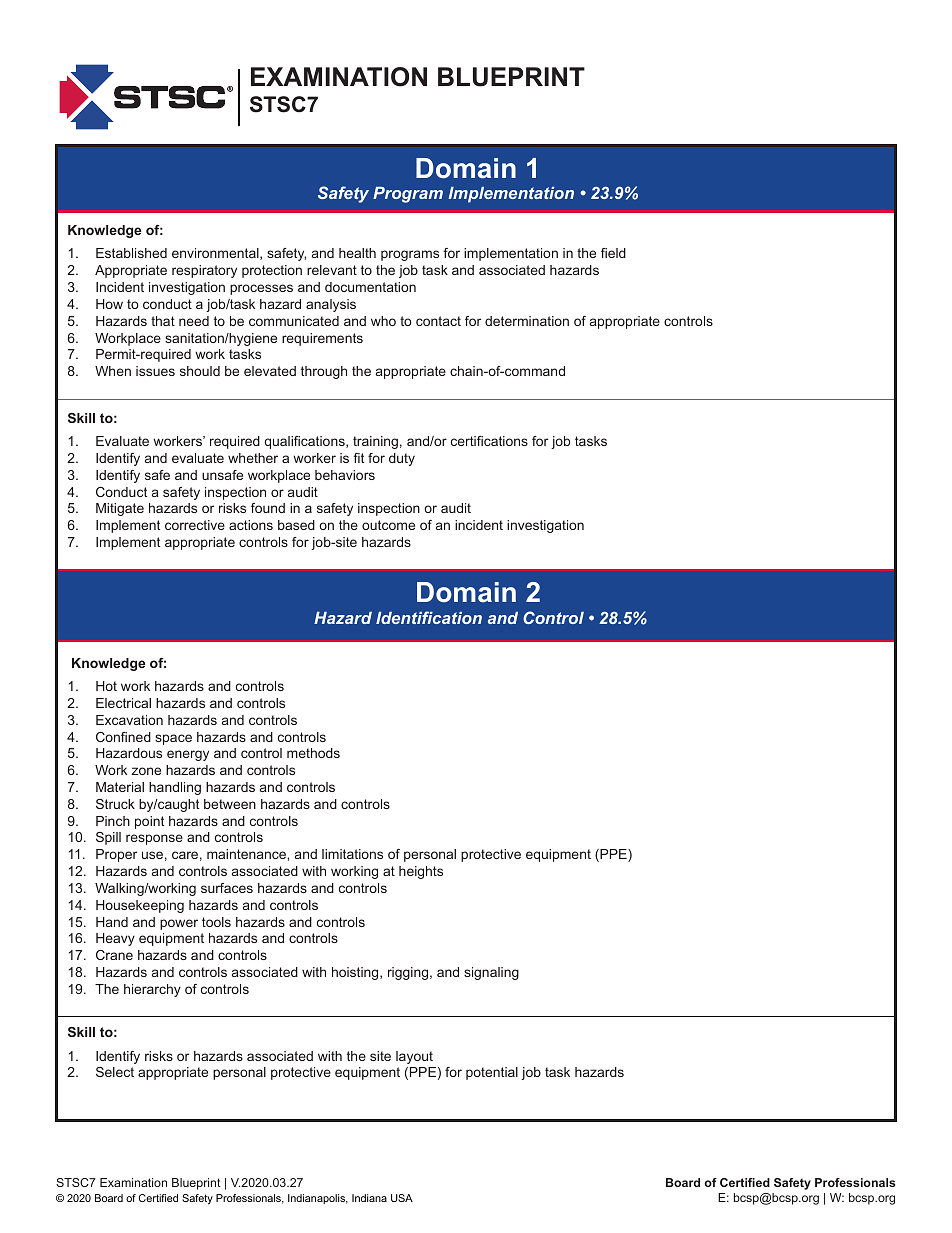 This screenshot has width=952, height=1233. What do you see at coordinates (204, 271) in the screenshot?
I see `respiratory` at bounding box center [204, 271].
